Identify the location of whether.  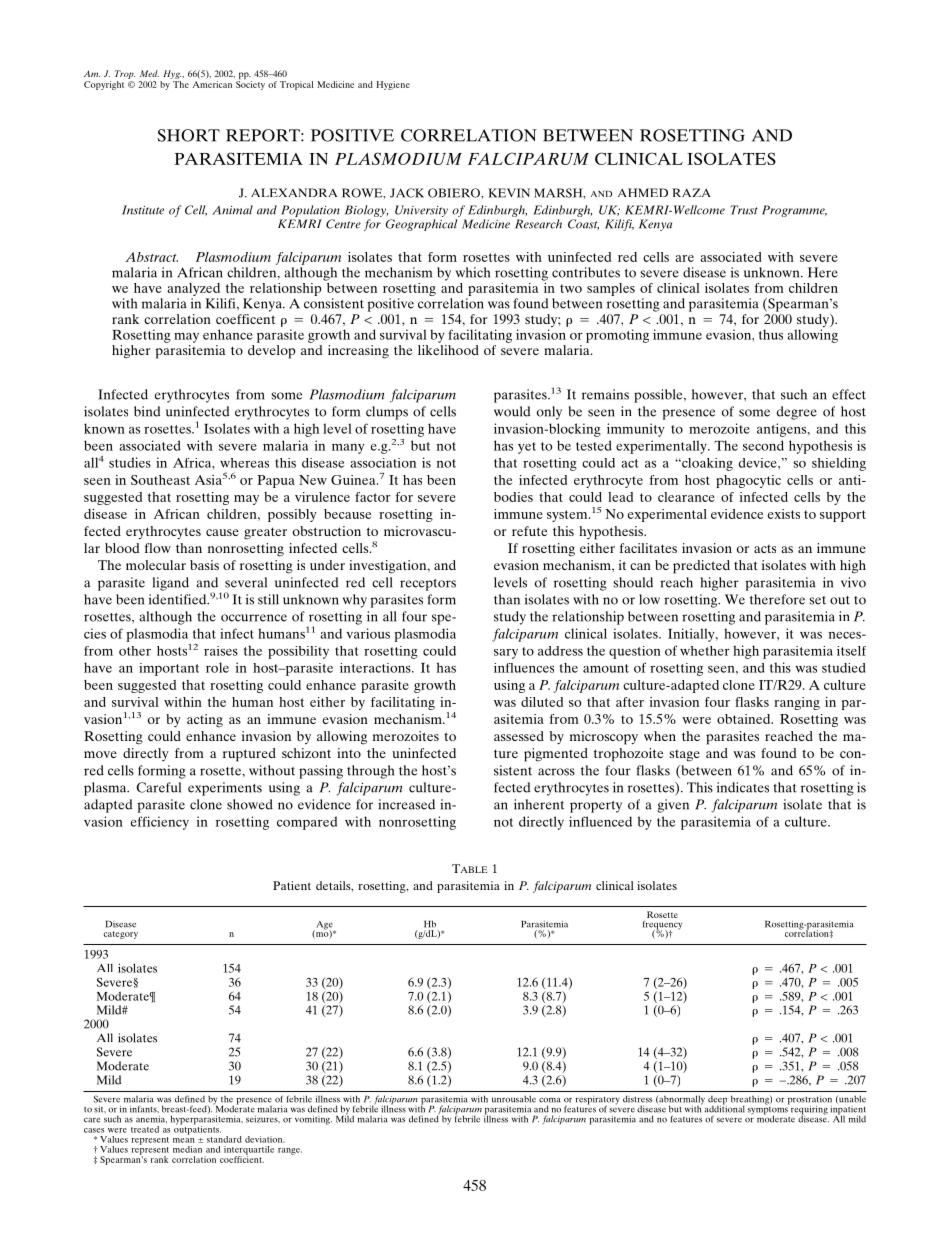
(705, 651).
